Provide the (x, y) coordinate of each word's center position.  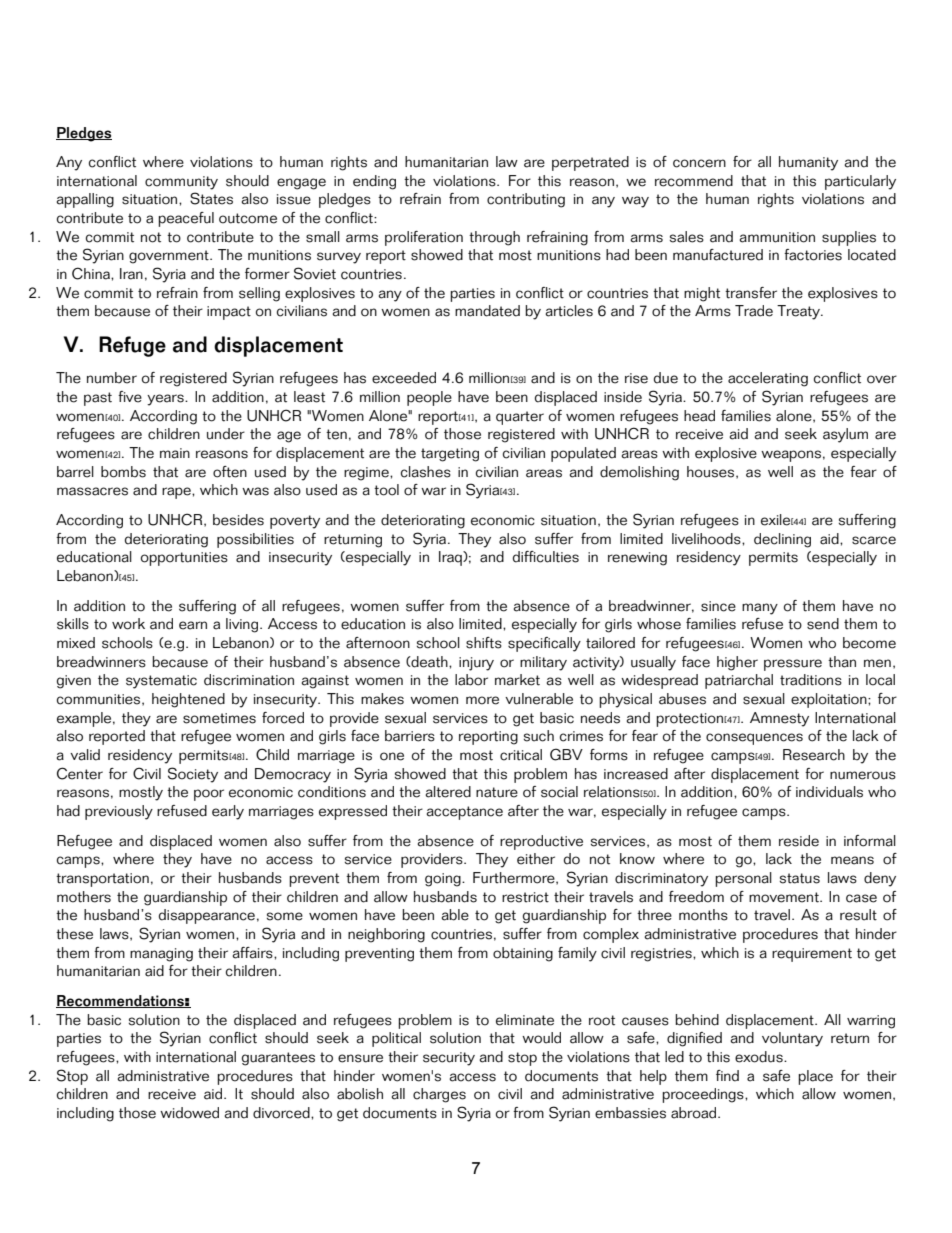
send (823, 624)
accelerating (768, 379)
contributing (526, 200)
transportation (102, 880)
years (166, 400)
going (444, 880)
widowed (189, 1113)
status (800, 878)
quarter (520, 418)
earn (193, 625)
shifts (484, 643)
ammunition (777, 237)
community (181, 183)
